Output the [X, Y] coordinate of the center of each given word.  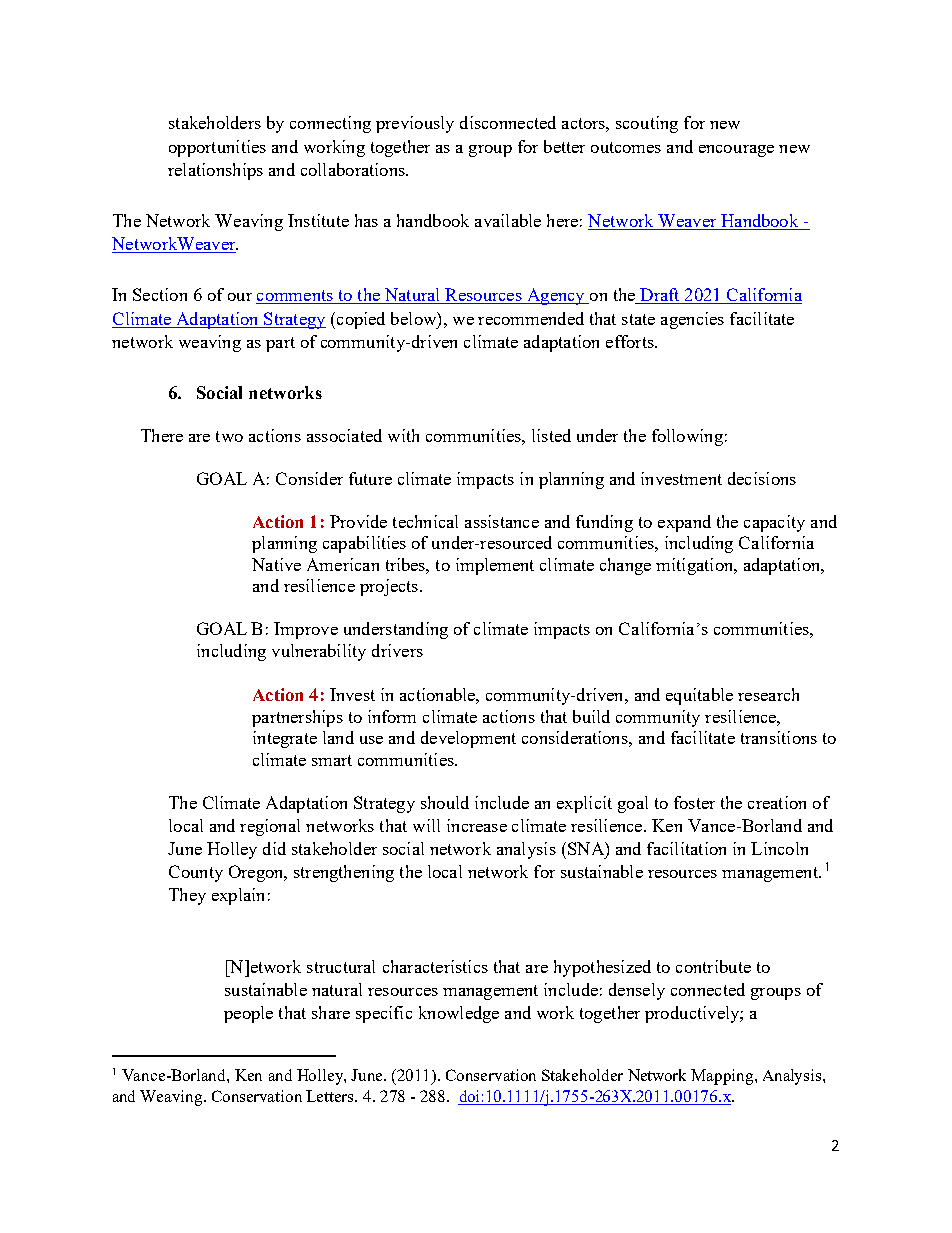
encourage [736, 151]
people [248, 1014]
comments [295, 297]
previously [415, 124]
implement [495, 566]
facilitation [686, 848]
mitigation [696, 566]
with [403, 435]
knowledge [459, 1014]
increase [477, 825]
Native [276, 564]
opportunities [217, 148]
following [687, 437]
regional [270, 827]
